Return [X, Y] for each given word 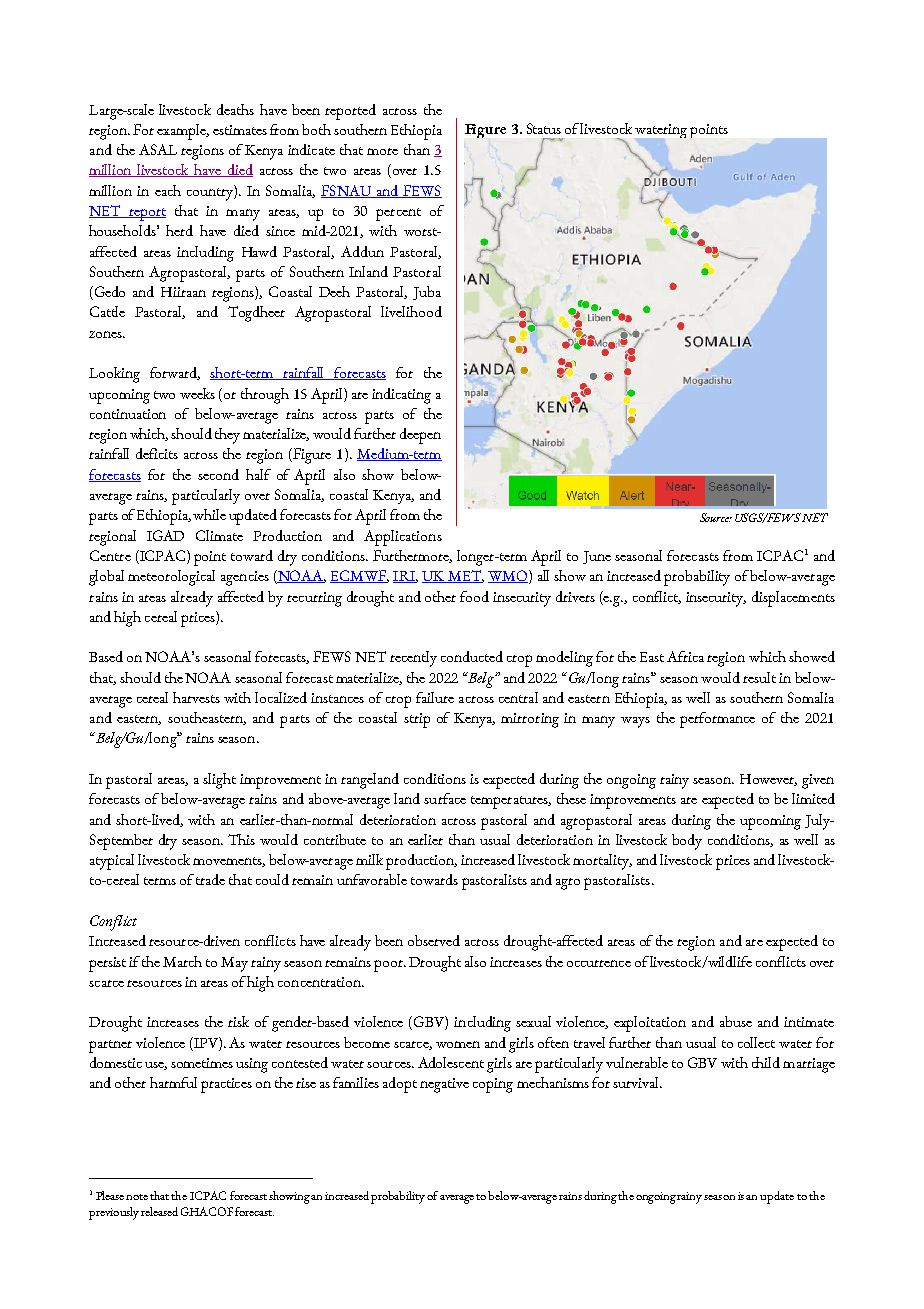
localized [281, 697]
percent [398, 214]
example [182, 132]
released [159, 1211]
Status [544, 128]
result [759, 677]
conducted [472, 656]
